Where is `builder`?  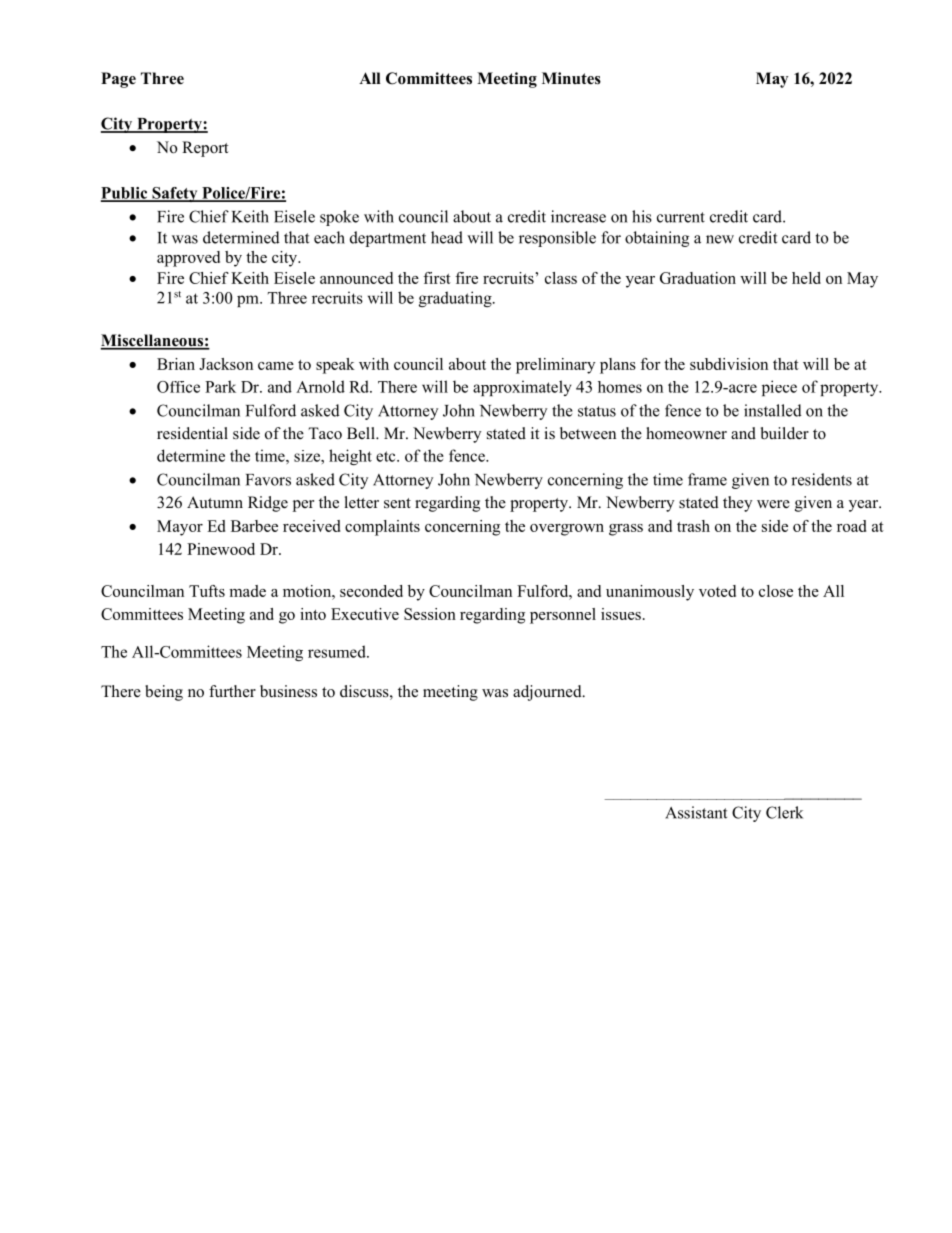
builder is located at coordinates (785, 433).
